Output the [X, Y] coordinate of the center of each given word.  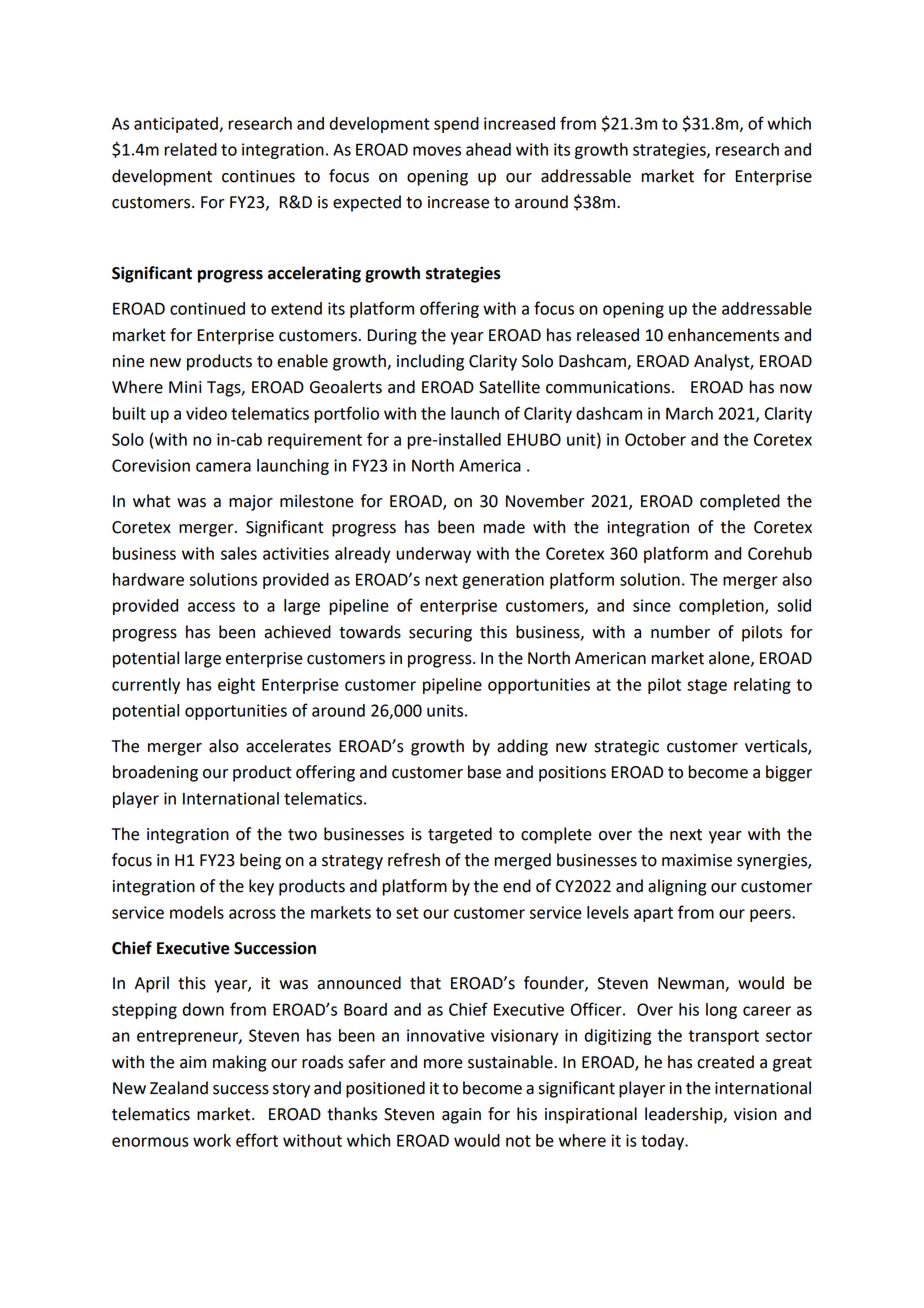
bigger [789, 773]
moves [437, 151]
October [655, 439]
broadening [155, 773]
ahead [488, 149]
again [461, 1116]
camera [223, 467]
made [504, 527]
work [212, 1140]
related [191, 149]
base [484, 772]
